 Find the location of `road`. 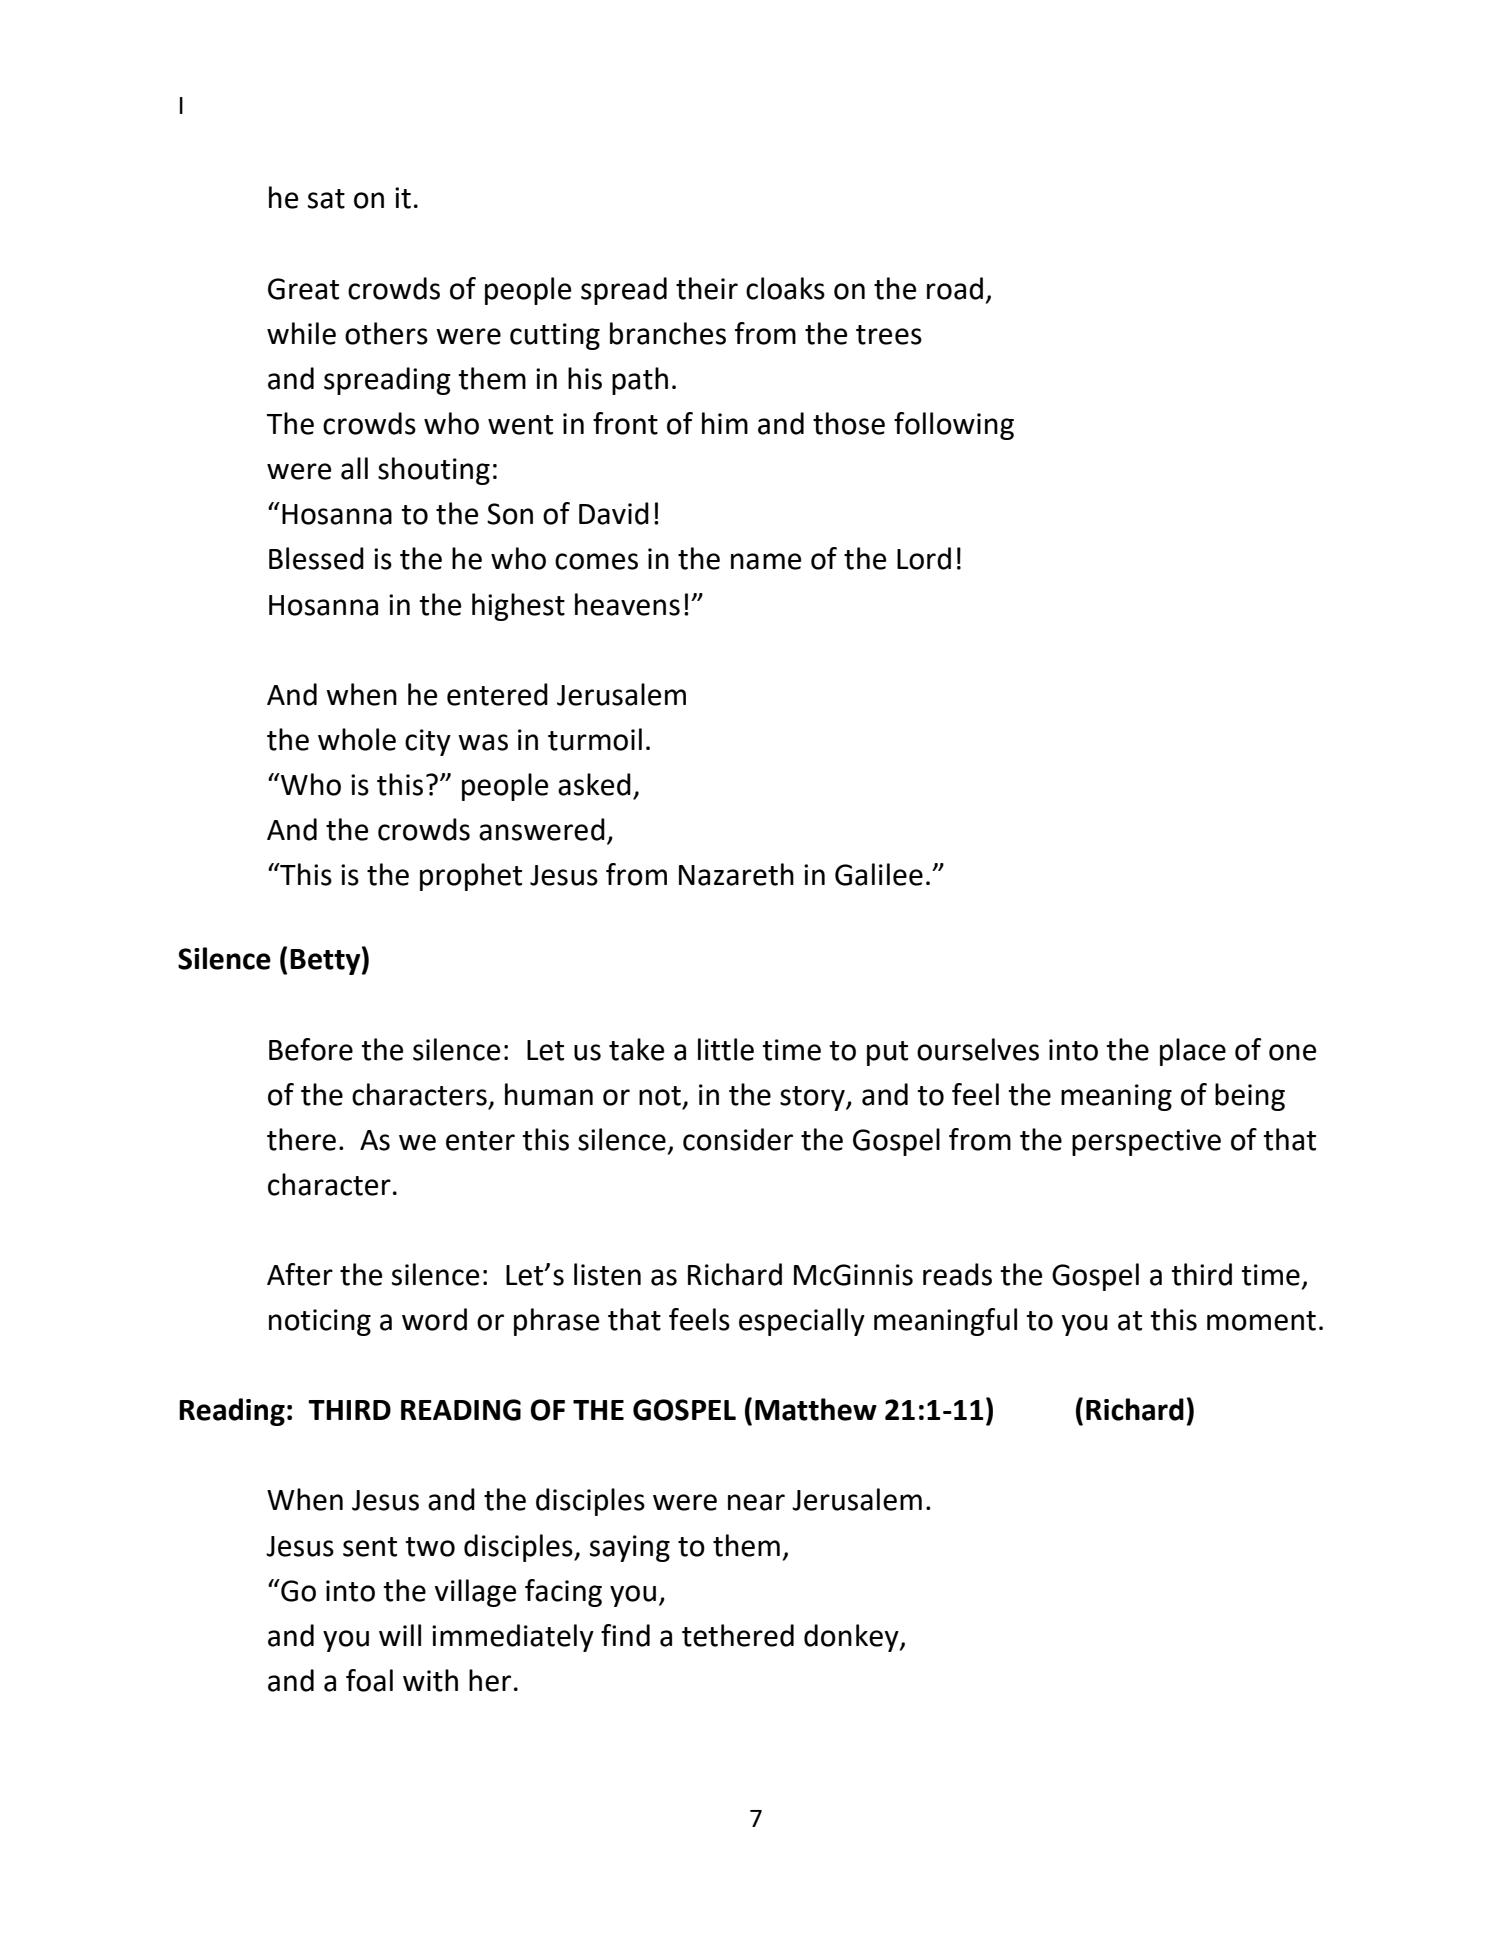

road is located at coordinates (955, 288).
